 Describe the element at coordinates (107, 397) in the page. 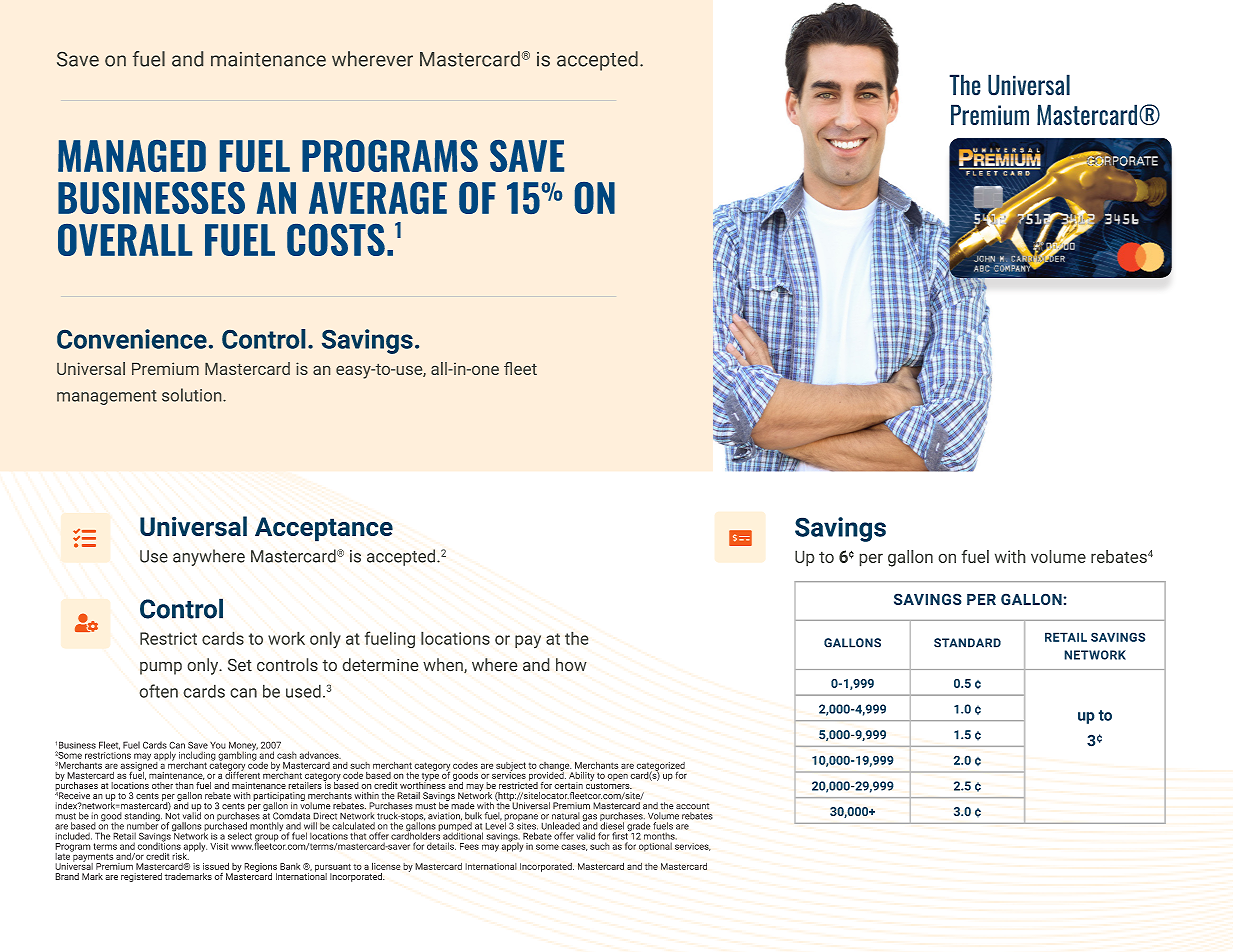

I see `management` at that location.
